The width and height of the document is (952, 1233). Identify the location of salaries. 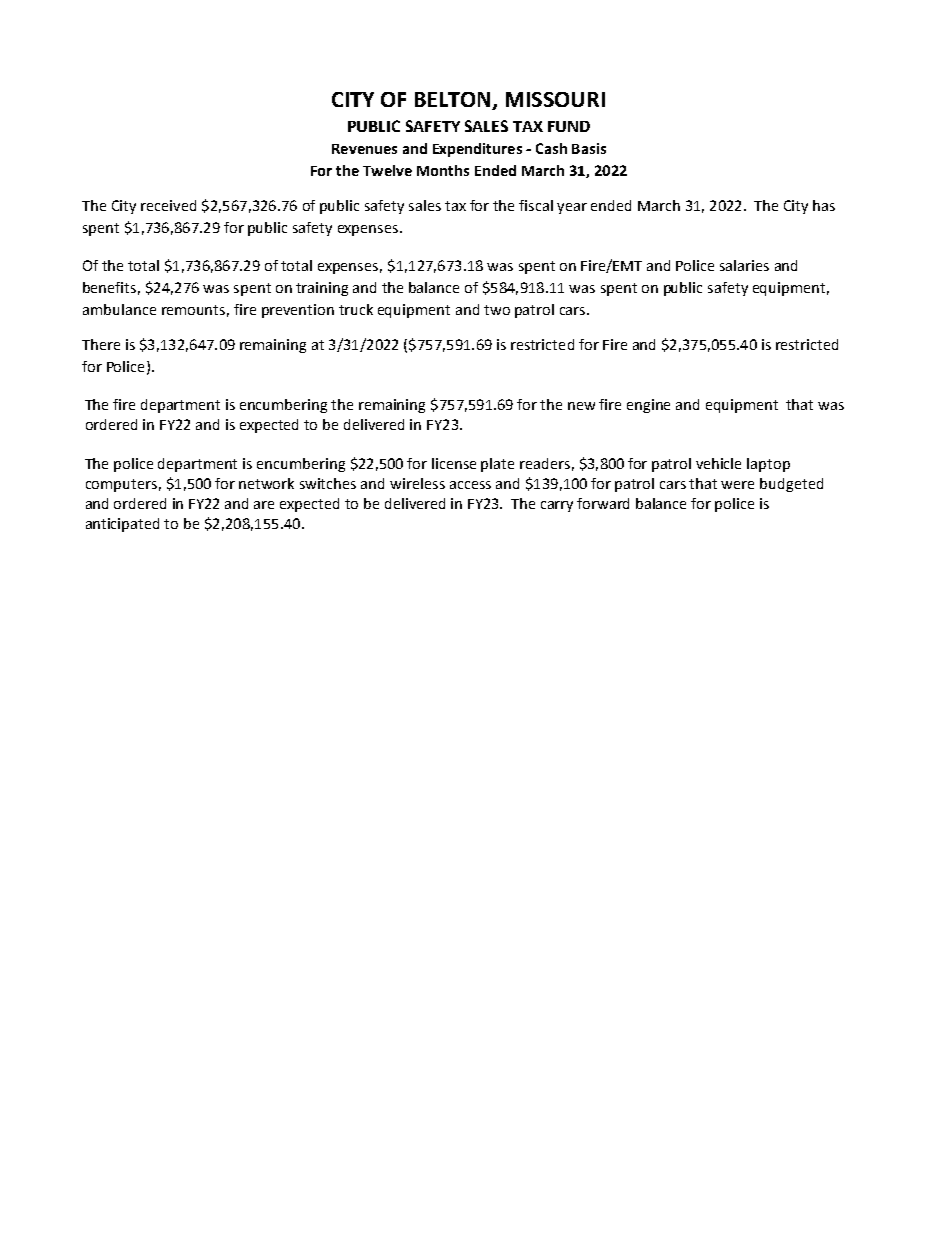
(744, 265).
